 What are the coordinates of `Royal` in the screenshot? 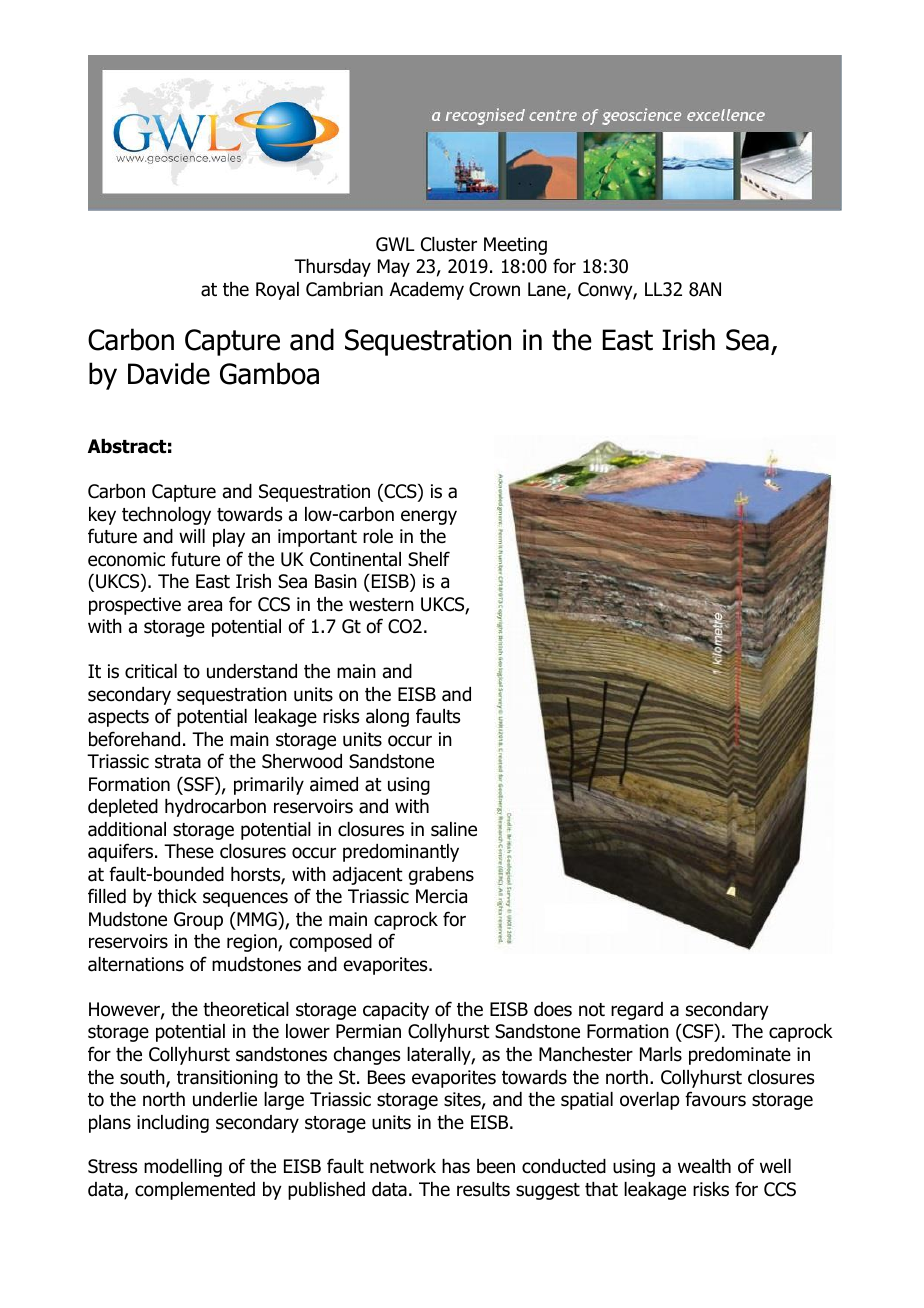 It's located at (277, 291).
